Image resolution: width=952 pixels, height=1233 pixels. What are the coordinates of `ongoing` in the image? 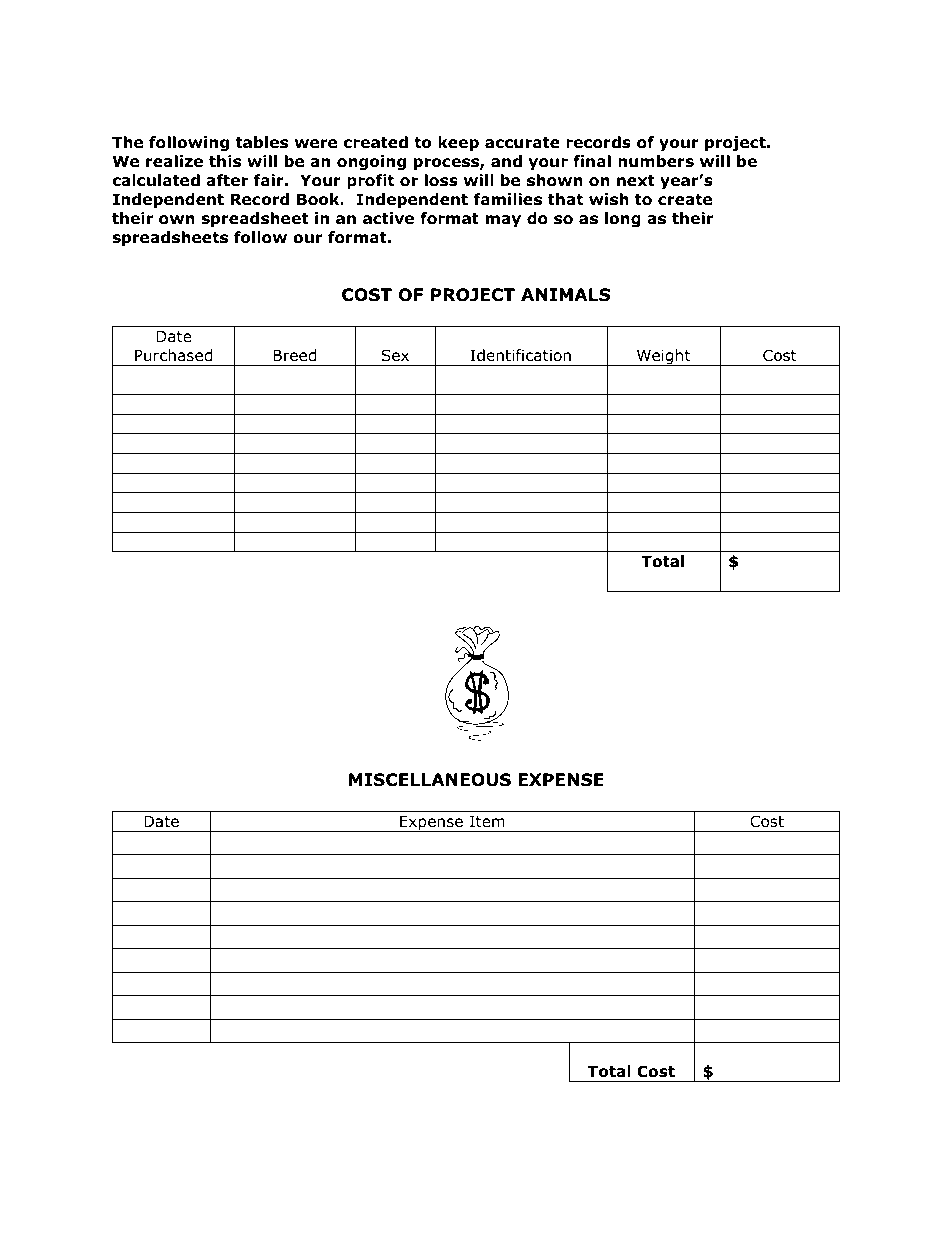 It's located at (371, 162).
